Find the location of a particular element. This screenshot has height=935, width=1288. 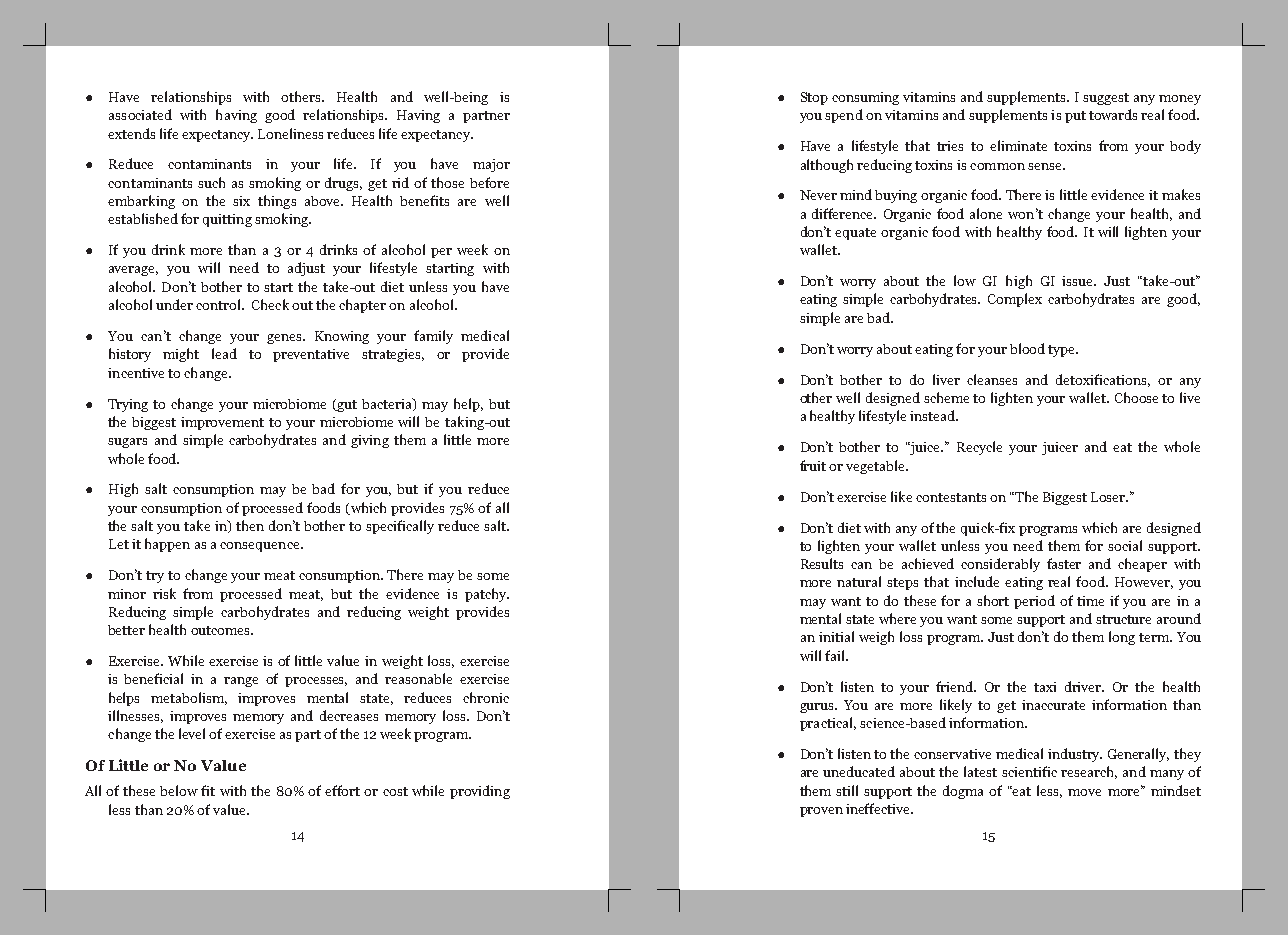

proven is located at coordinates (821, 812).
